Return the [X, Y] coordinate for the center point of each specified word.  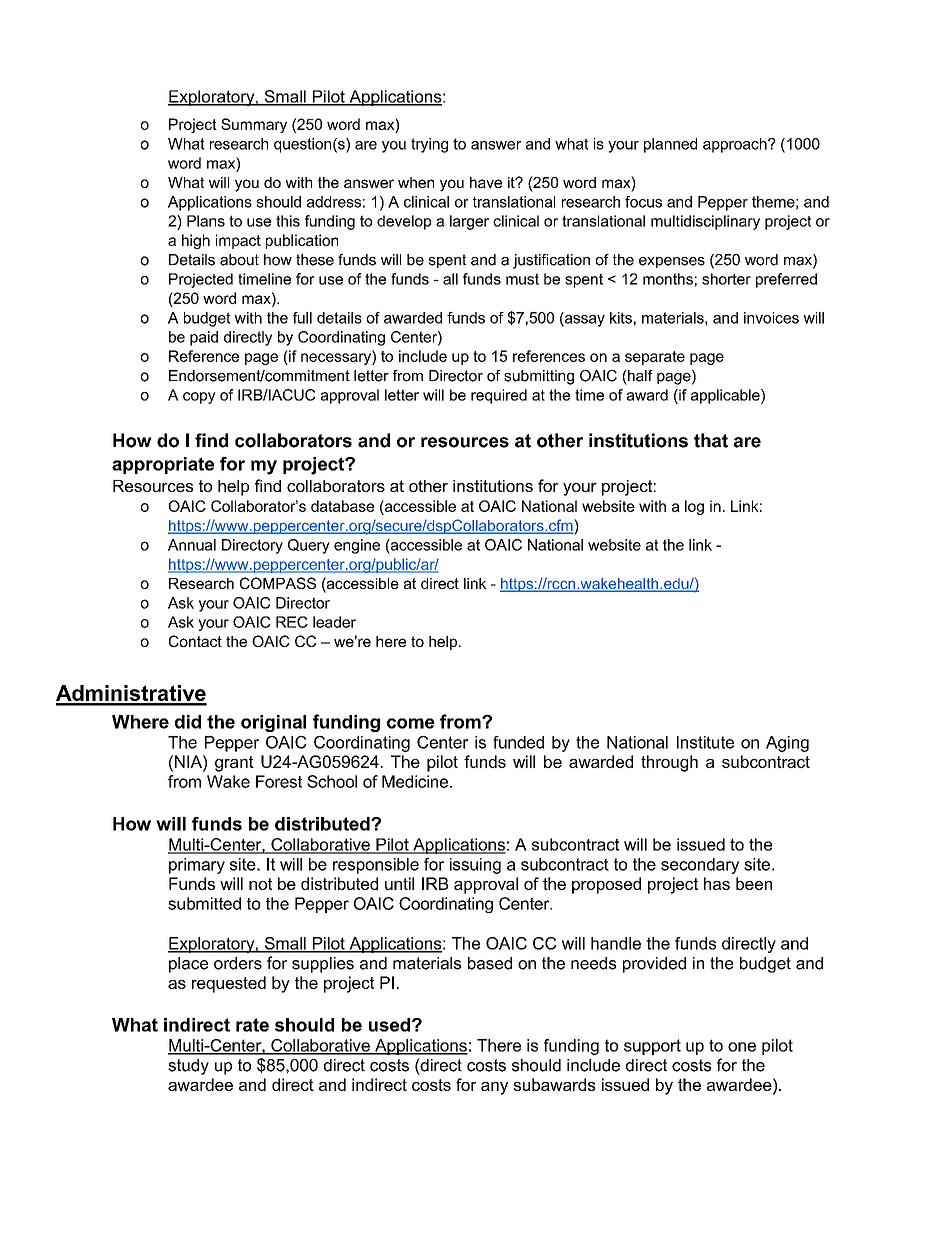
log [694, 507]
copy [199, 398]
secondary [700, 866]
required [499, 396]
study [188, 1067]
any [494, 1088]
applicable [726, 396]
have [486, 182]
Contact [195, 641]
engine [357, 546]
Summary [254, 125]
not [260, 884]
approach [736, 145]
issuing [475, 866]
